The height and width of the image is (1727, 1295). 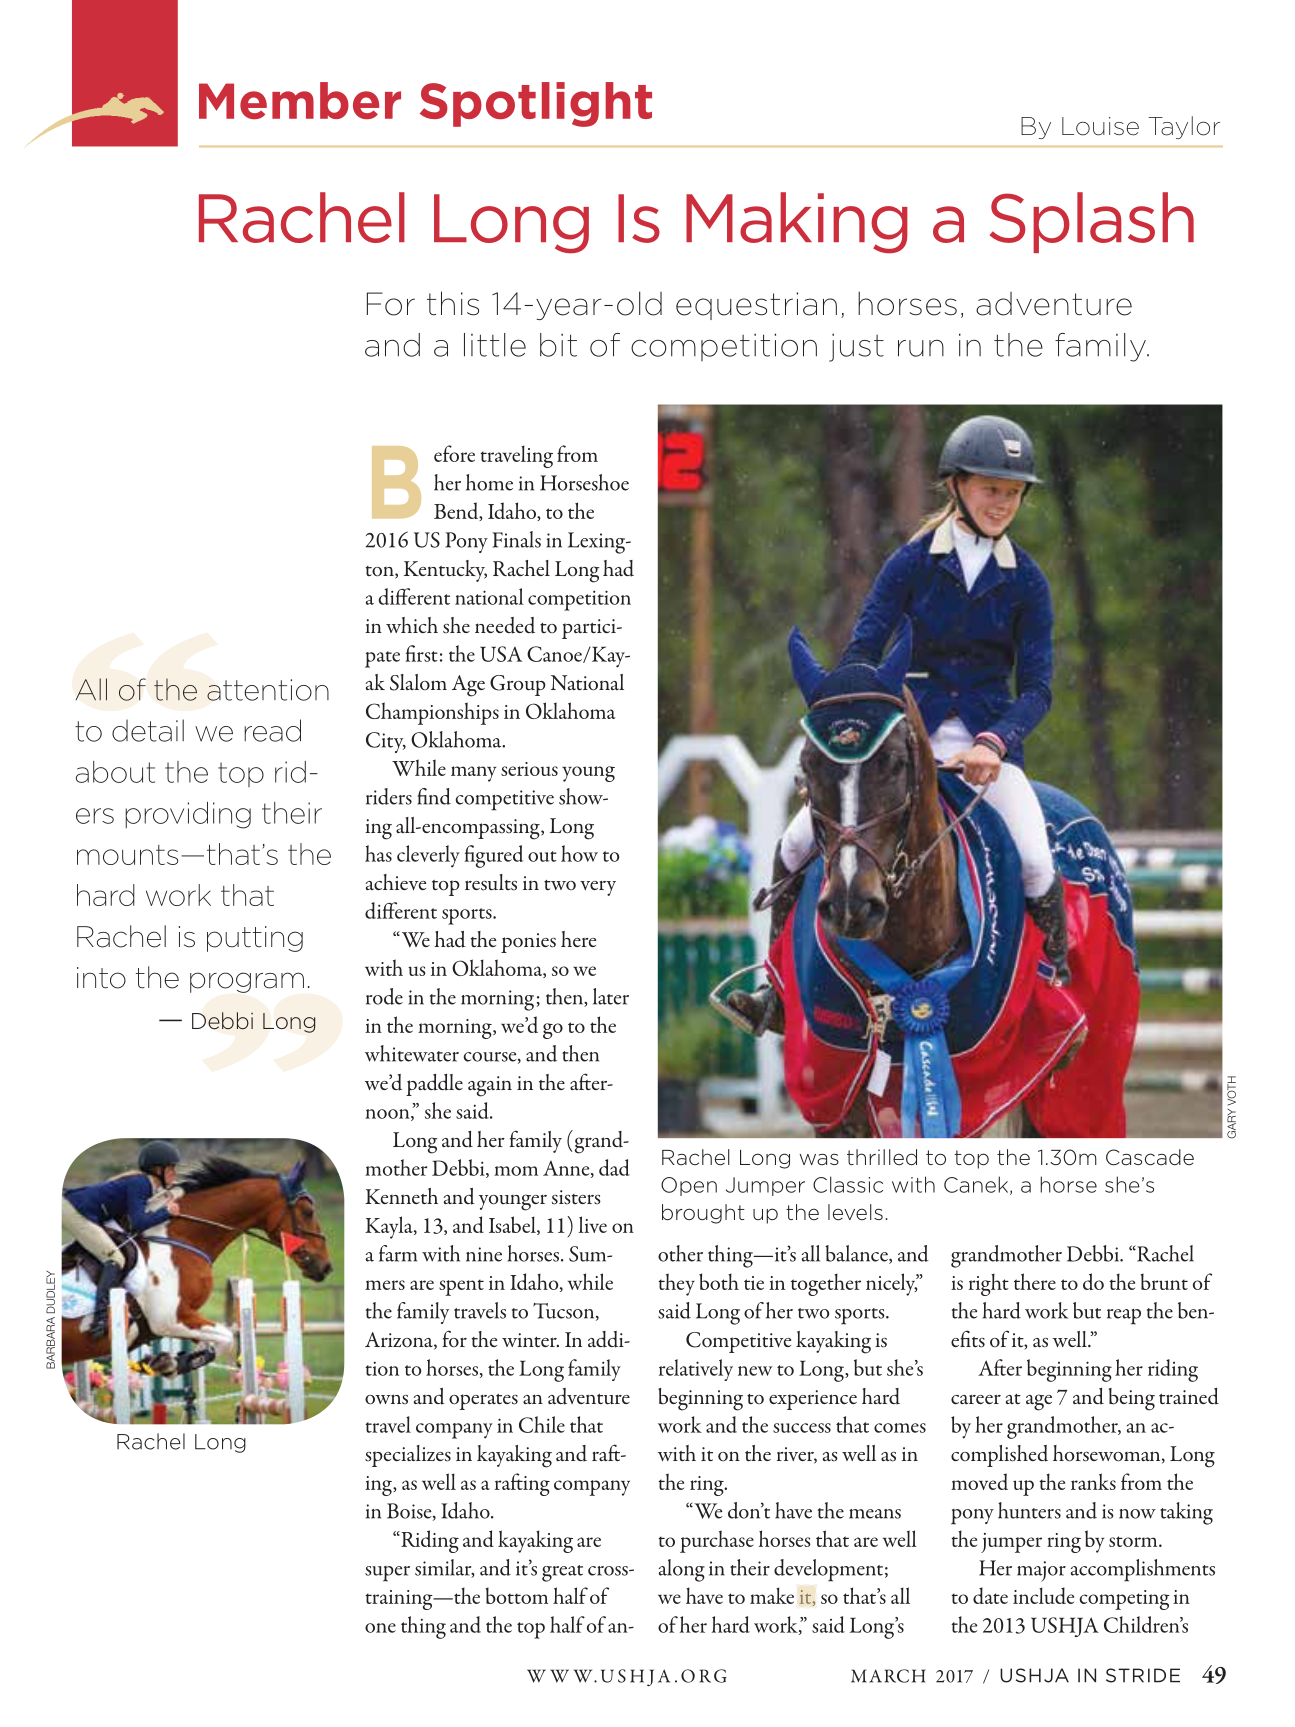 What do you see at coordinates (1150, 1157) in the image?
I see `Cascade` at bounding box center [1150, 1157].
